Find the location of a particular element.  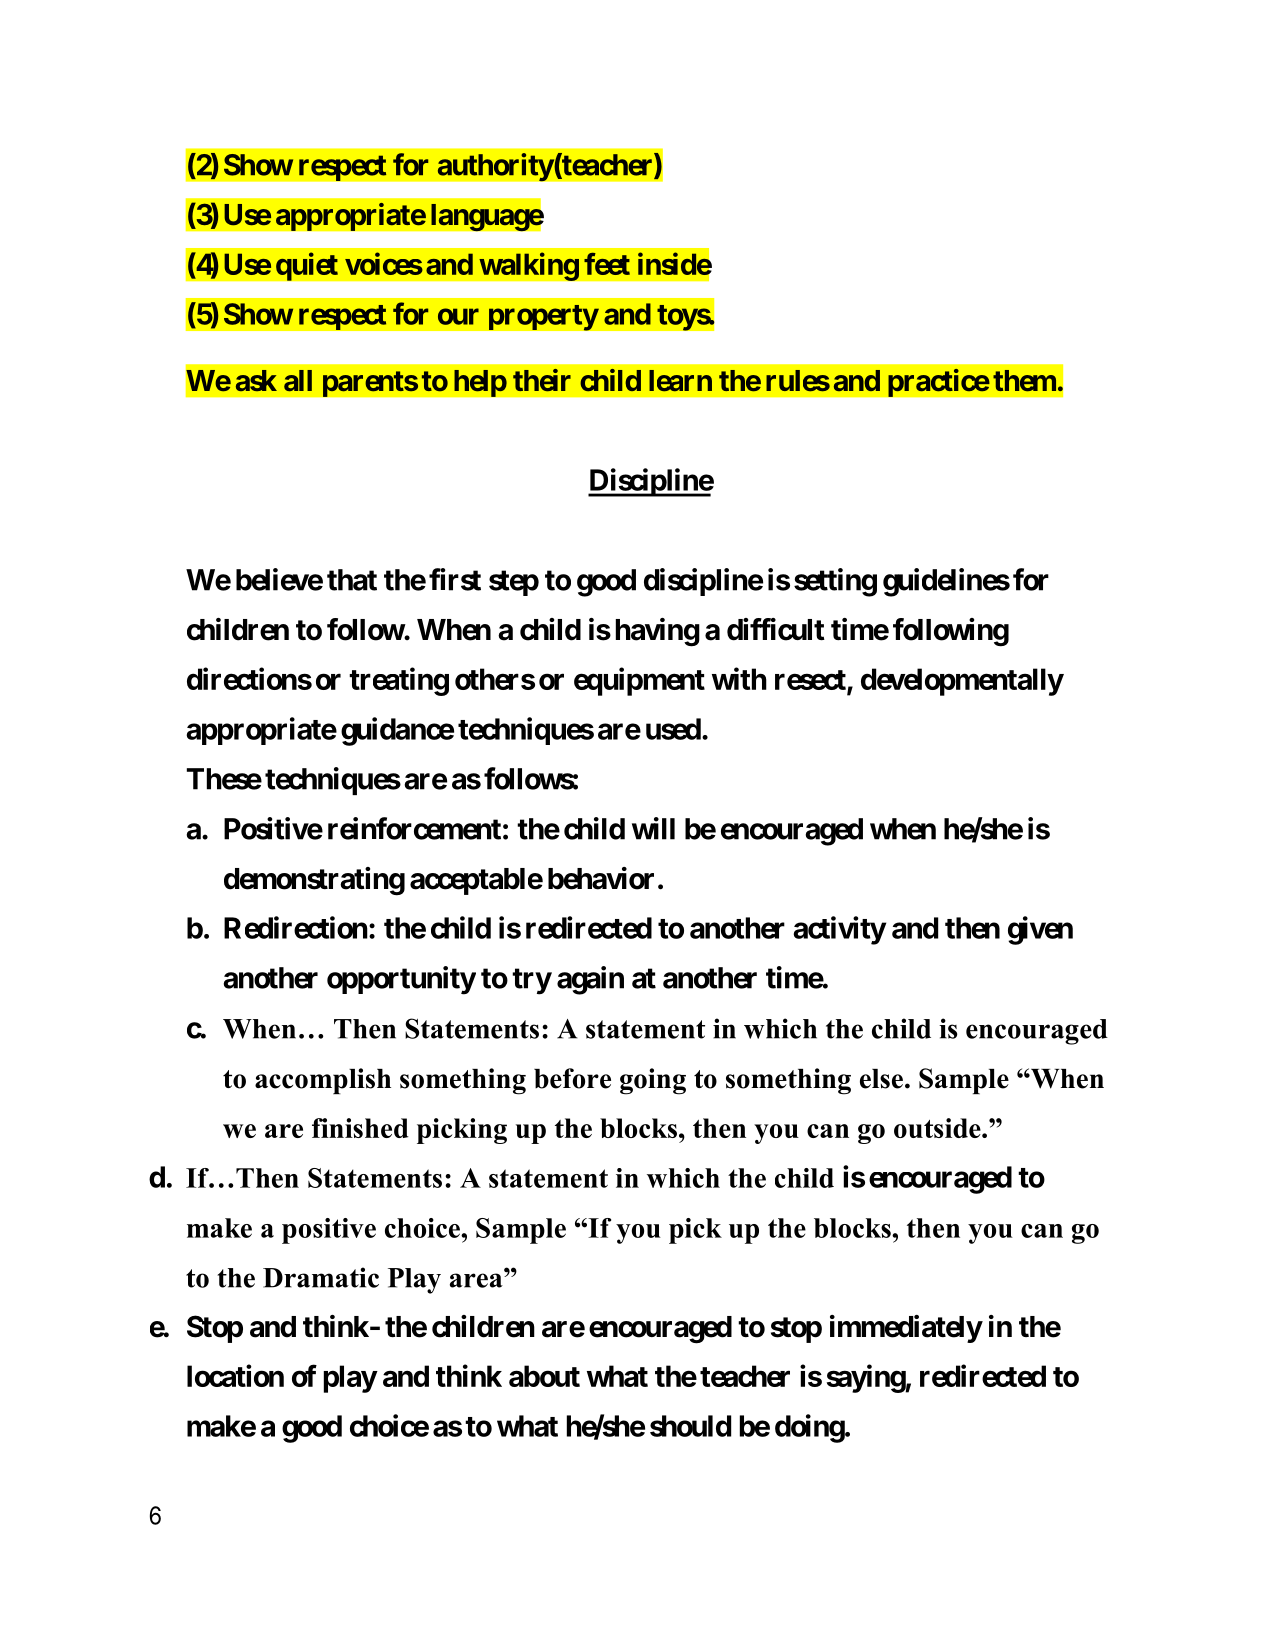

quiet is located at coordinates (307, 266).
